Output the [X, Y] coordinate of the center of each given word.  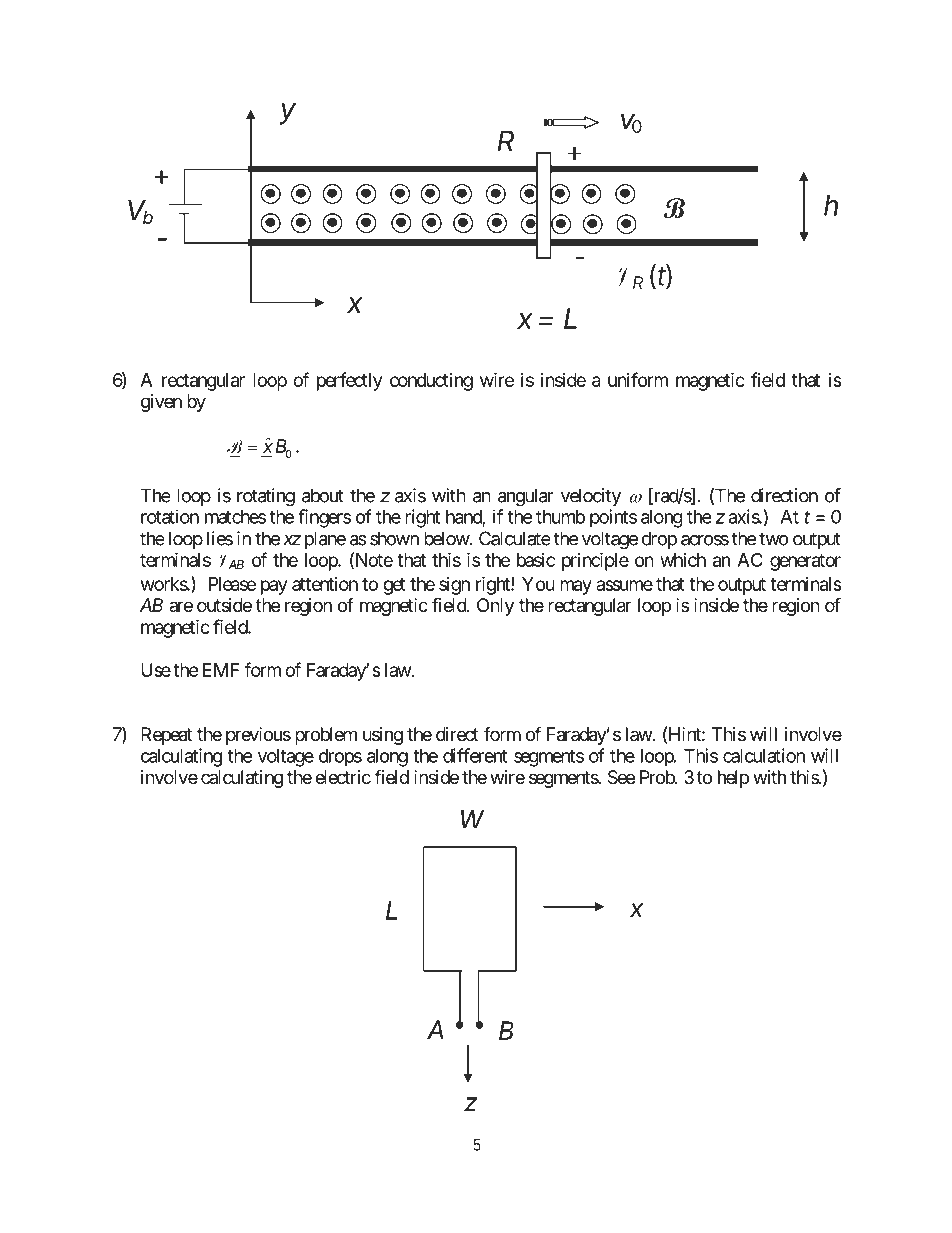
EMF [221, 670]
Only [495, 607]
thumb [560, 517]
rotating [266, 497]
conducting [431, 382]
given [161, 403]
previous [258, 736]
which [683, 560]
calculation [764, 755]
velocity [591, 497]
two [774, 539]
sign [454, 586]
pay [274, 587]
